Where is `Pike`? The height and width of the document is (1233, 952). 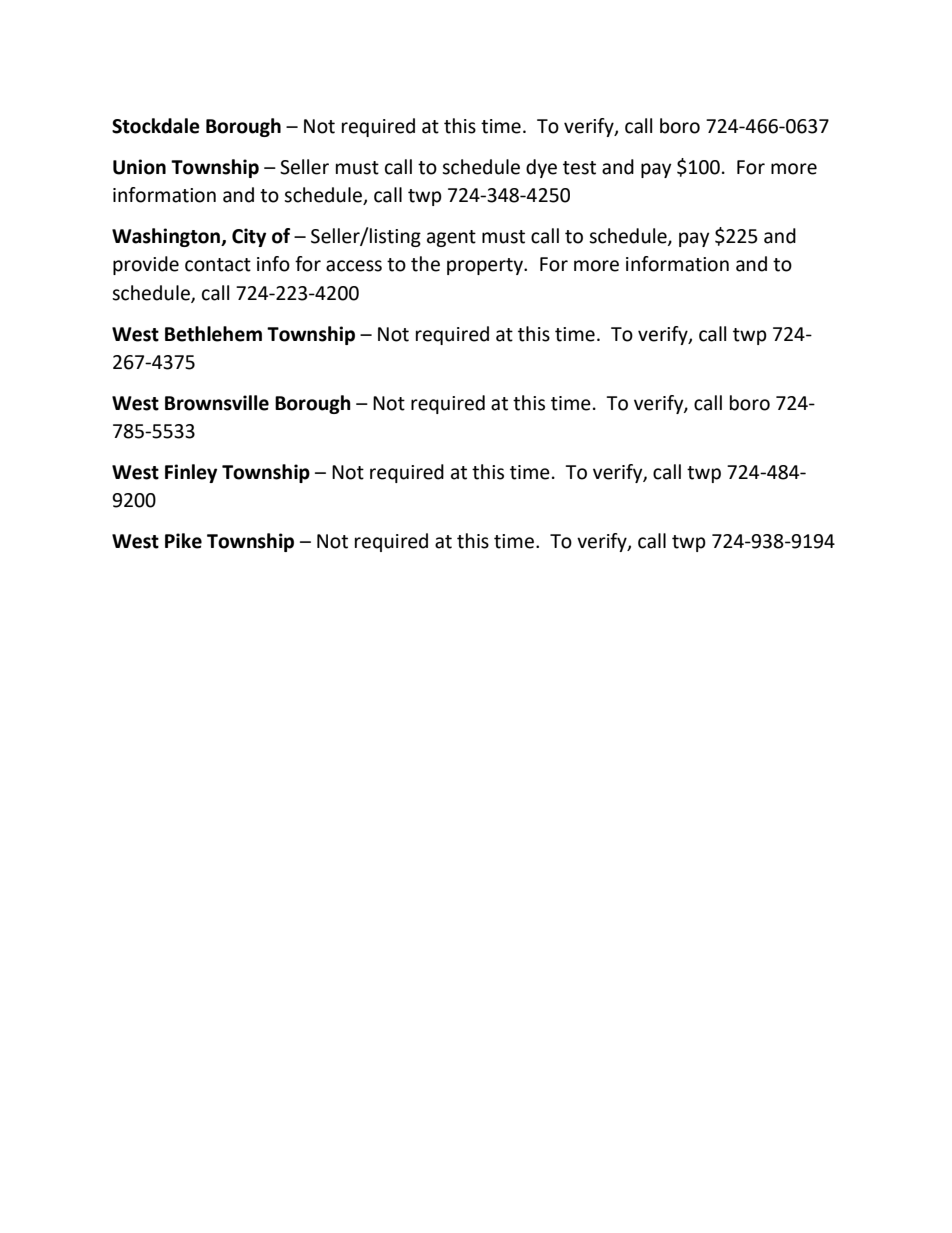 Pike is located at coordinates (183, 541).
